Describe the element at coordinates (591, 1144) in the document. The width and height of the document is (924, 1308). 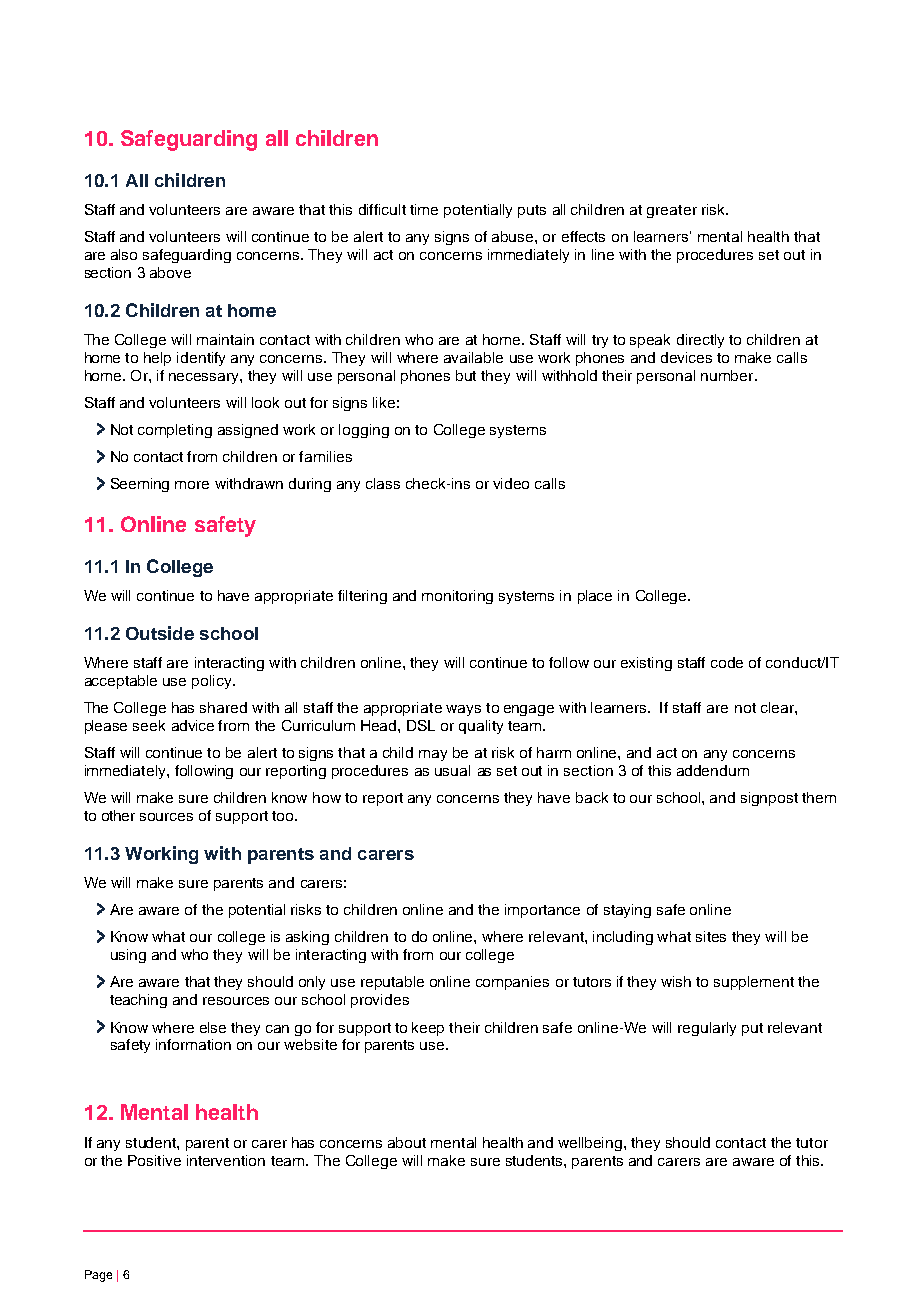
I see `wellbeing` at that location.
